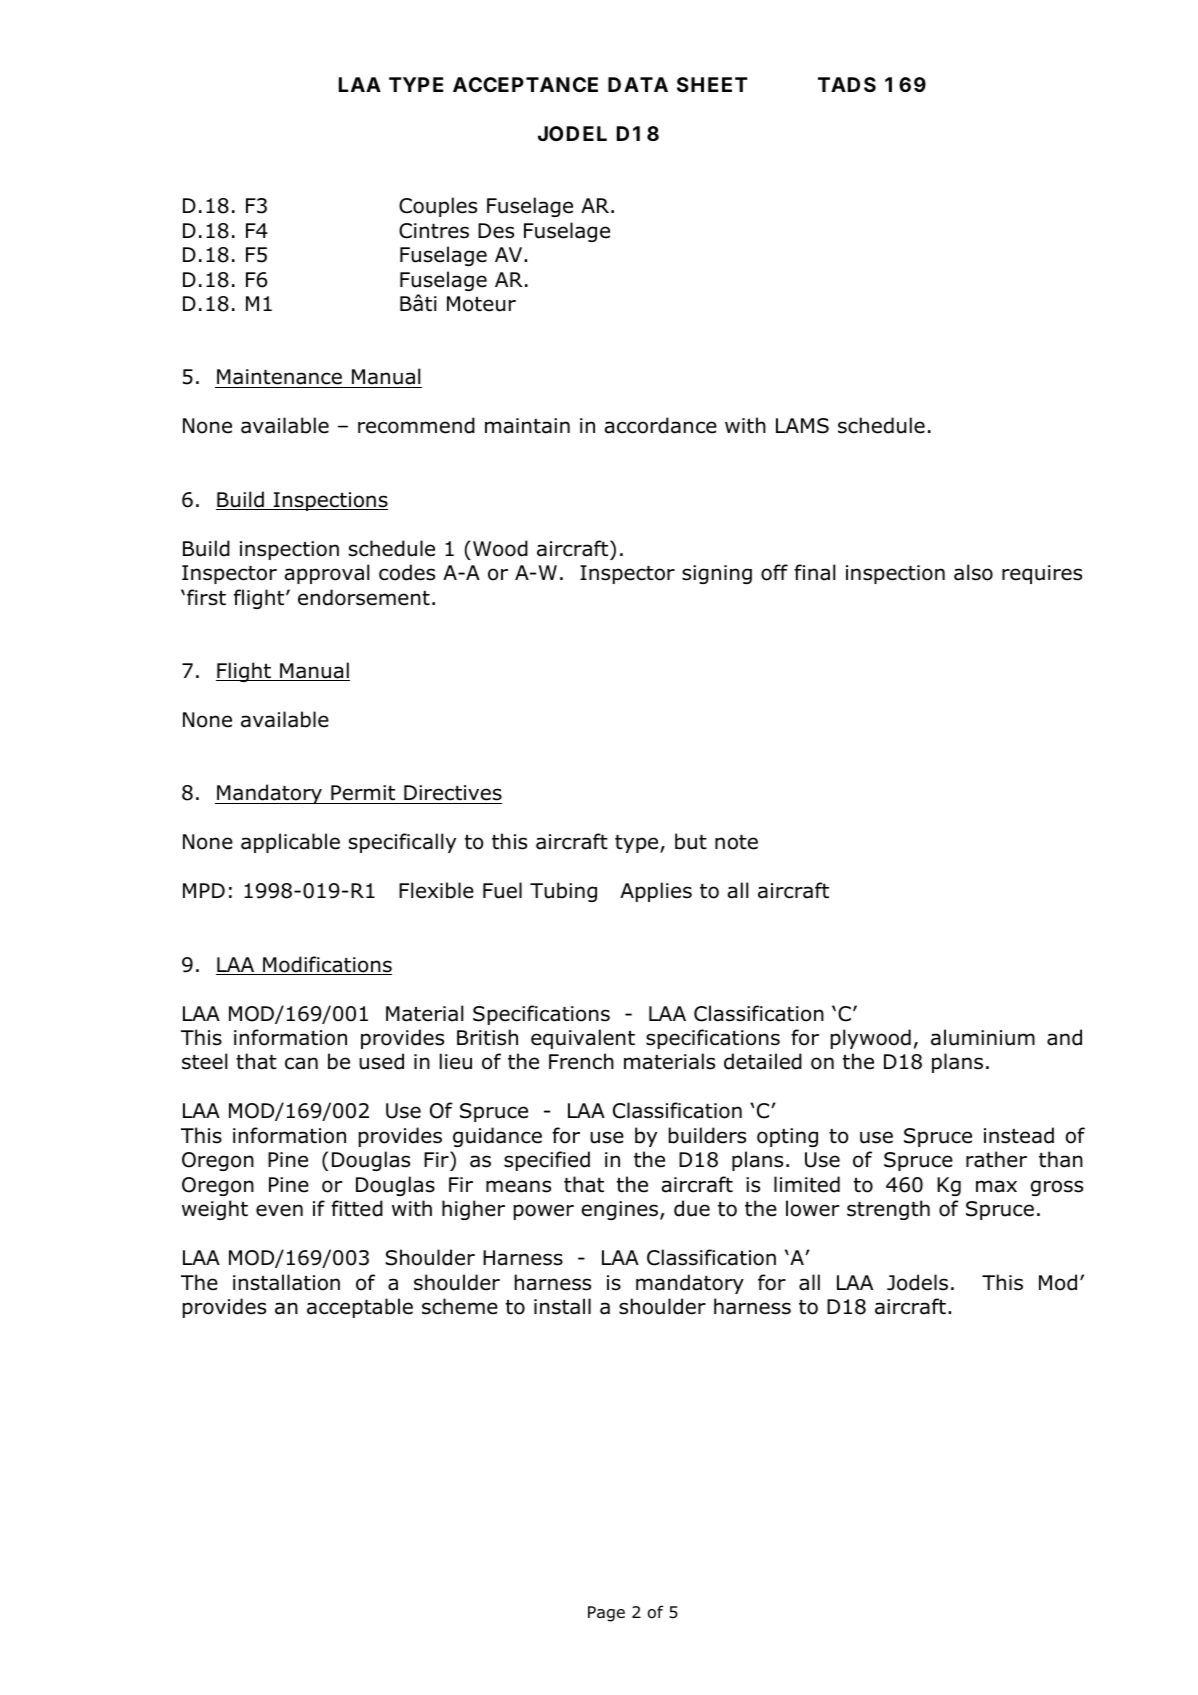 Image resolution: width=1198 pixels, height=1695 pixels. Describe the element at coordinates (438, 207) in the page. I see `Couples` at that location.
